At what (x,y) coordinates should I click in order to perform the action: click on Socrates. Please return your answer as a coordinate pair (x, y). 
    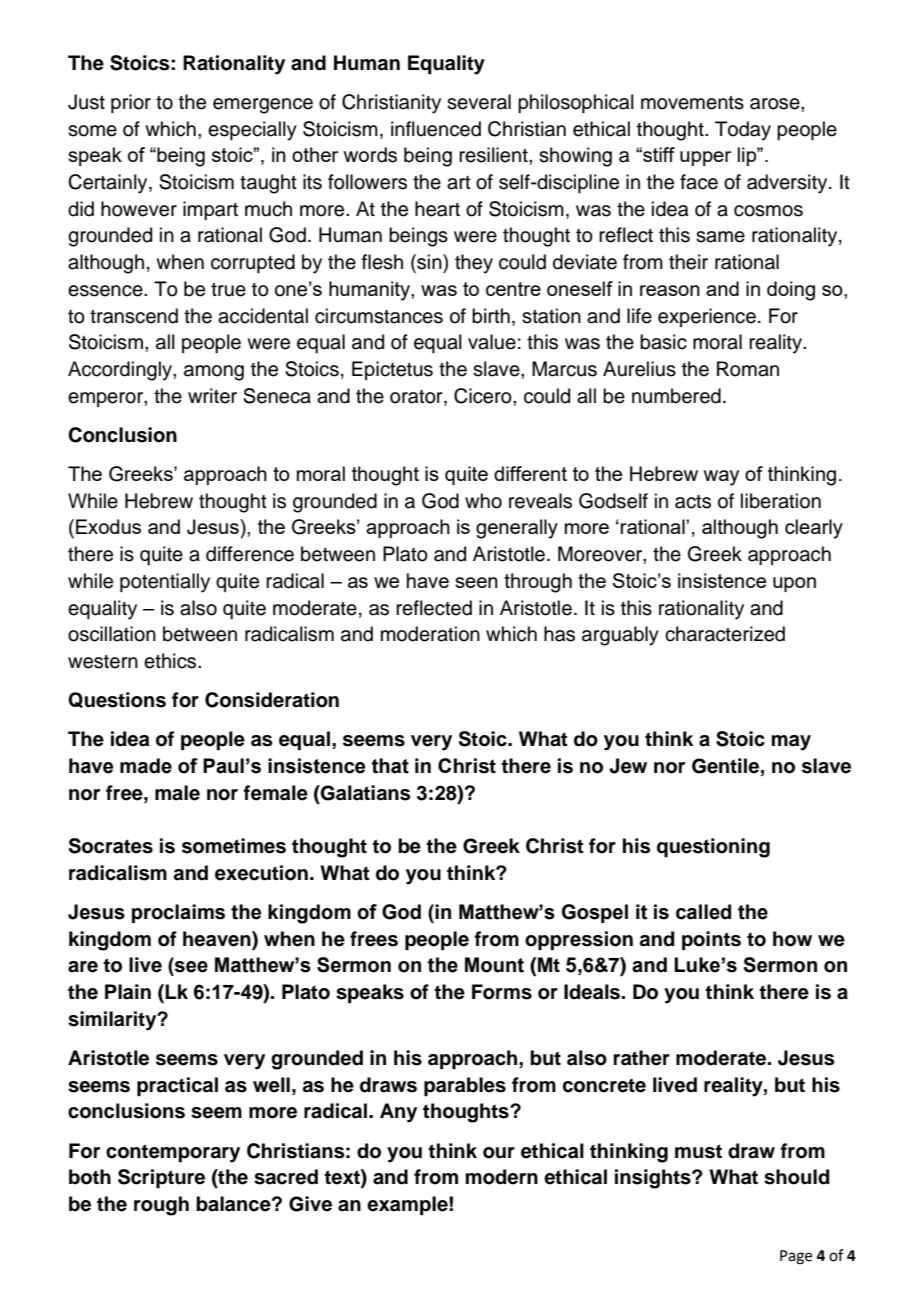
    Looking at the image, I should click on (111, 846).
